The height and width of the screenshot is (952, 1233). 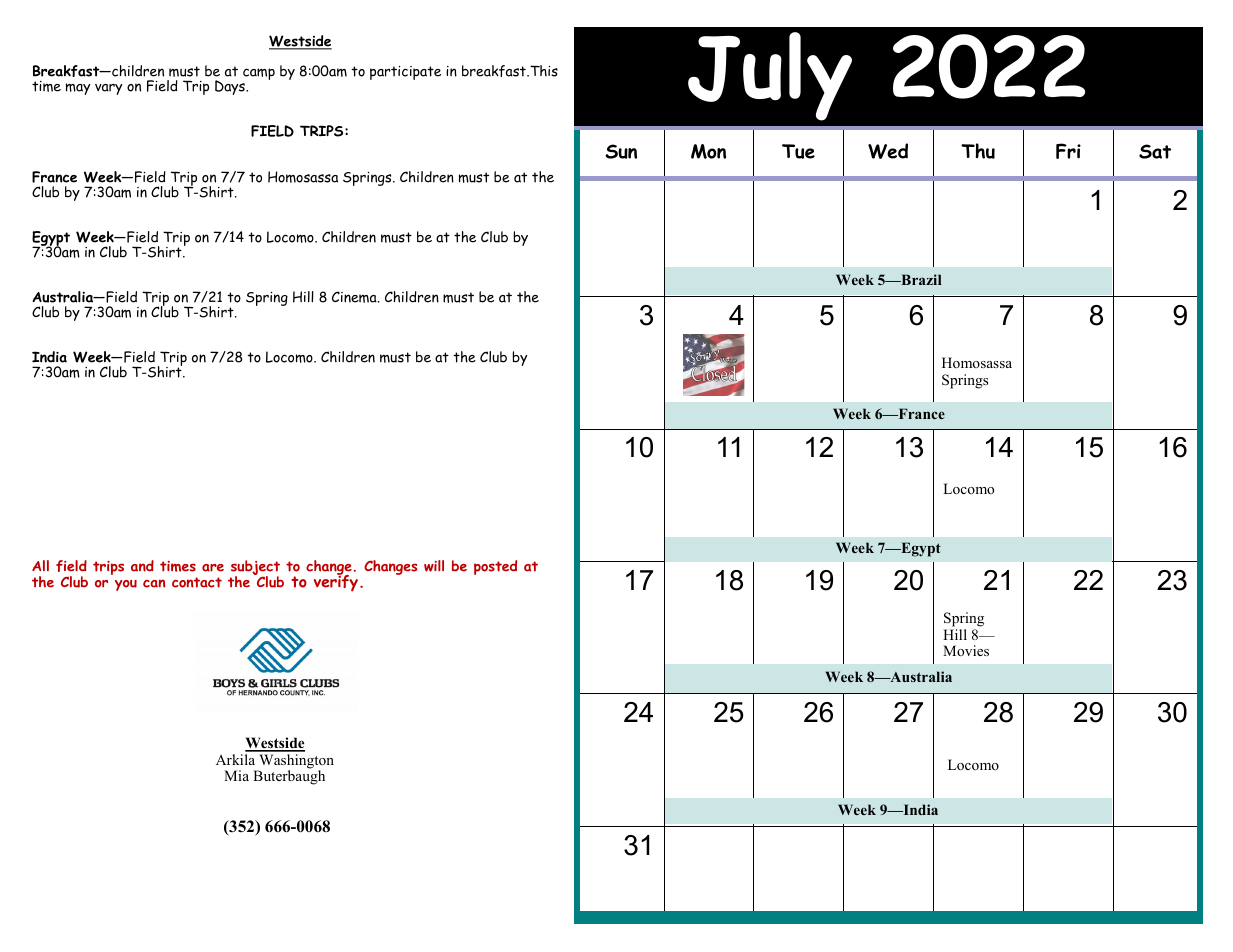 I want to click on verify, so click(x=336, y=582).
